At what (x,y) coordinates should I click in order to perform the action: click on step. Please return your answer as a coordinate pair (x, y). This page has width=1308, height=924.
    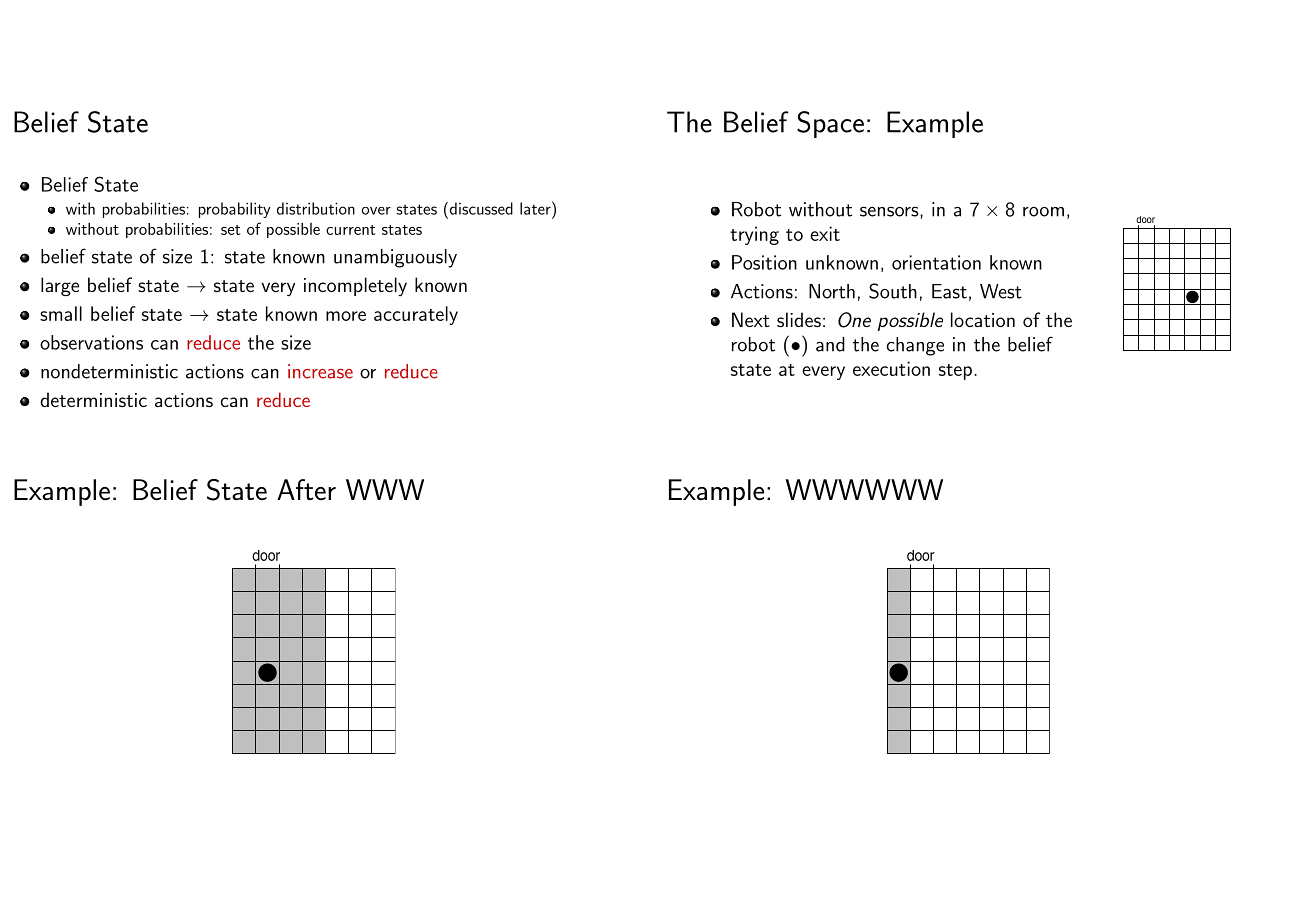
    Looking at the image, I should click on (955, 372).
